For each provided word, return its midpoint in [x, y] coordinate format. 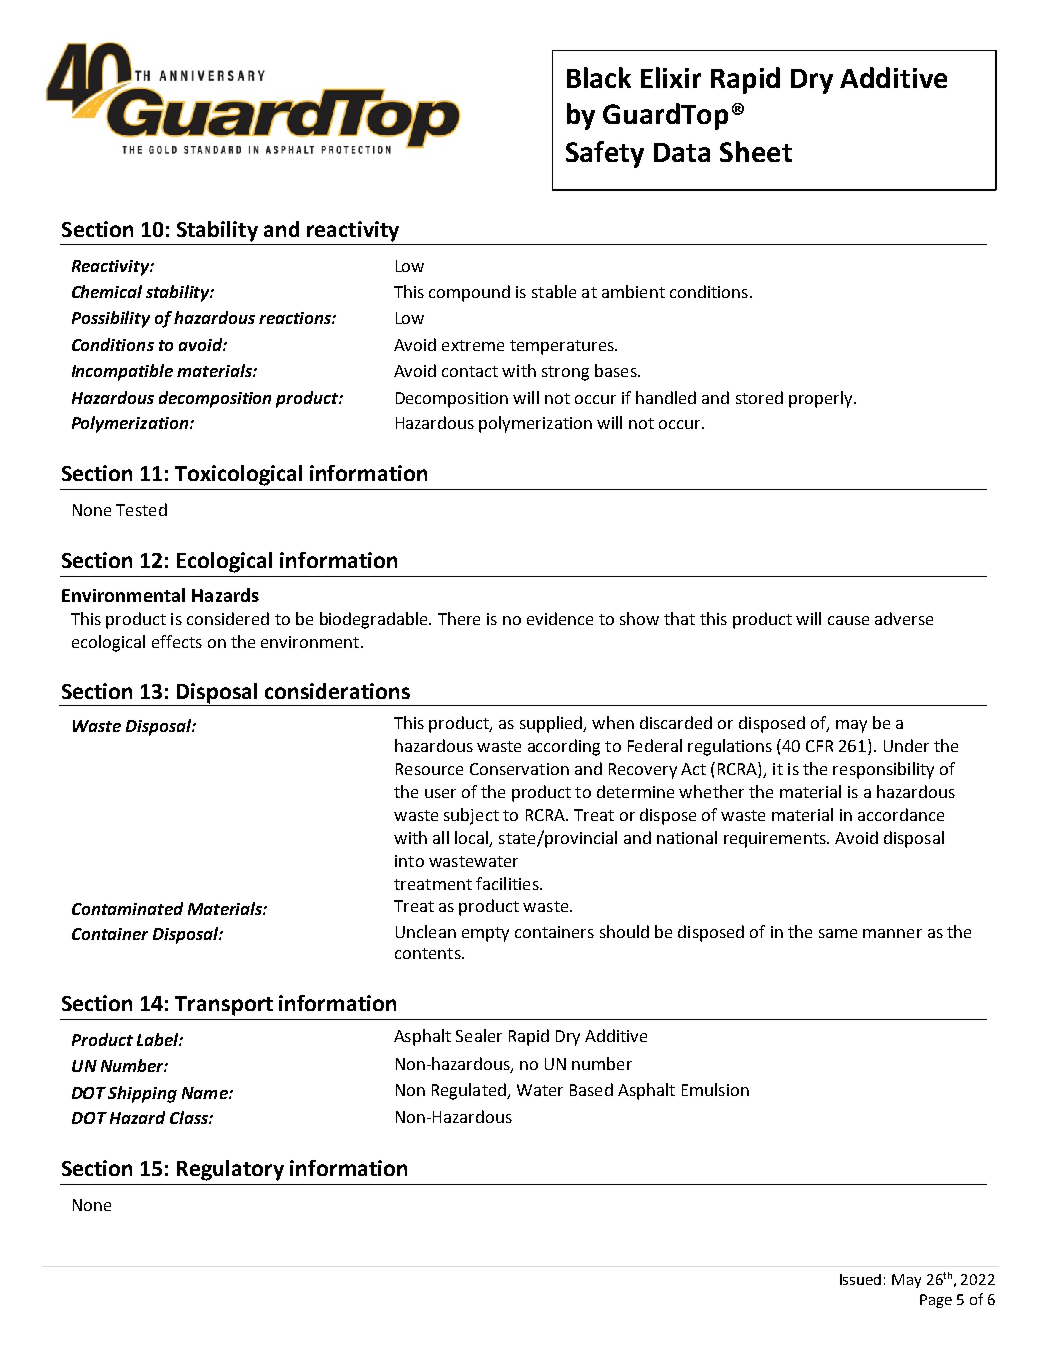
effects [177, 641]
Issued [860, 1279]
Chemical [107, 291]
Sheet [756, 151]
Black [599, 77]
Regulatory [230, 1170]
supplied [552, 724]
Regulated [470, 1091]
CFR [819, 746]
